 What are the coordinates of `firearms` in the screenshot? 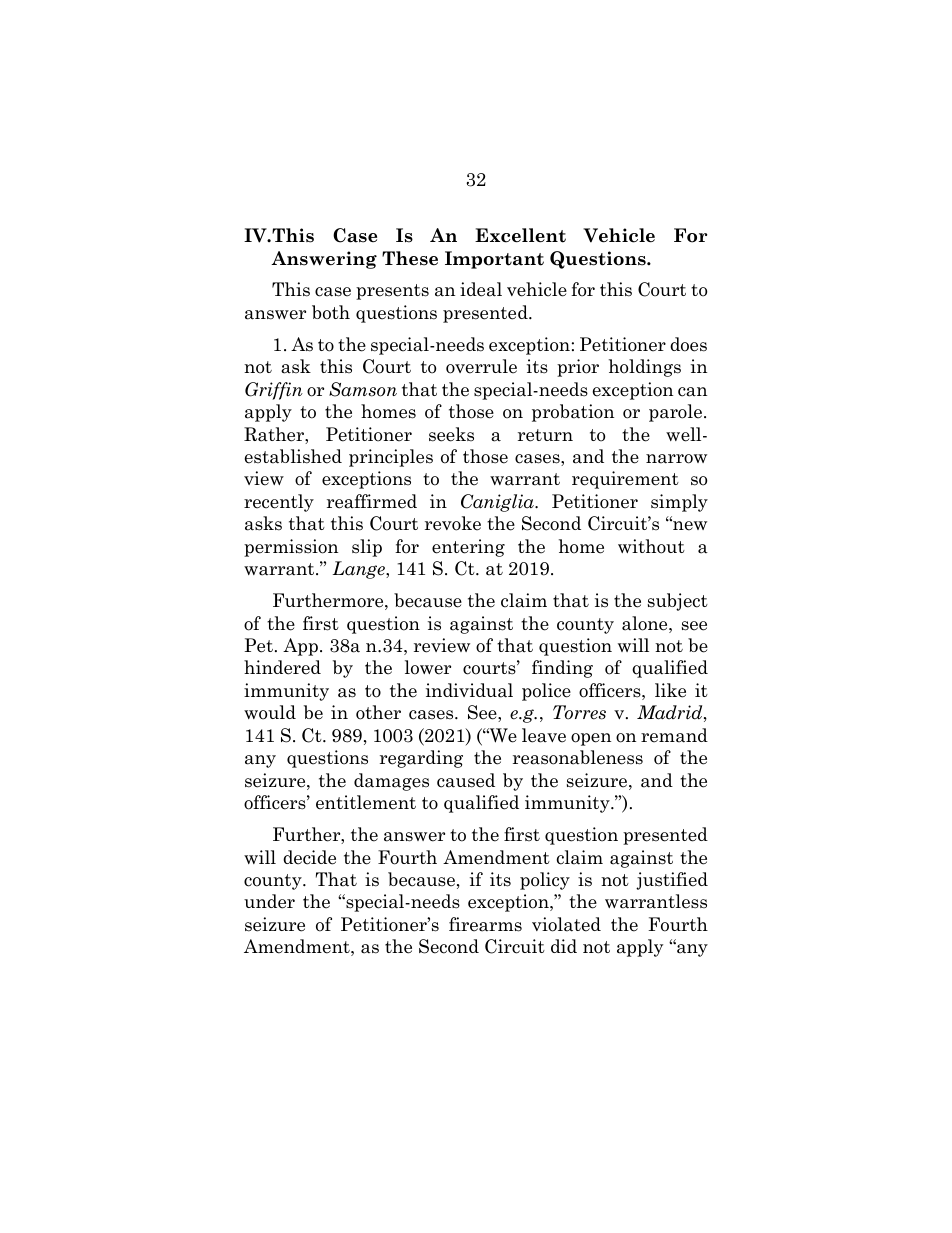 It's located at (485, 924).
